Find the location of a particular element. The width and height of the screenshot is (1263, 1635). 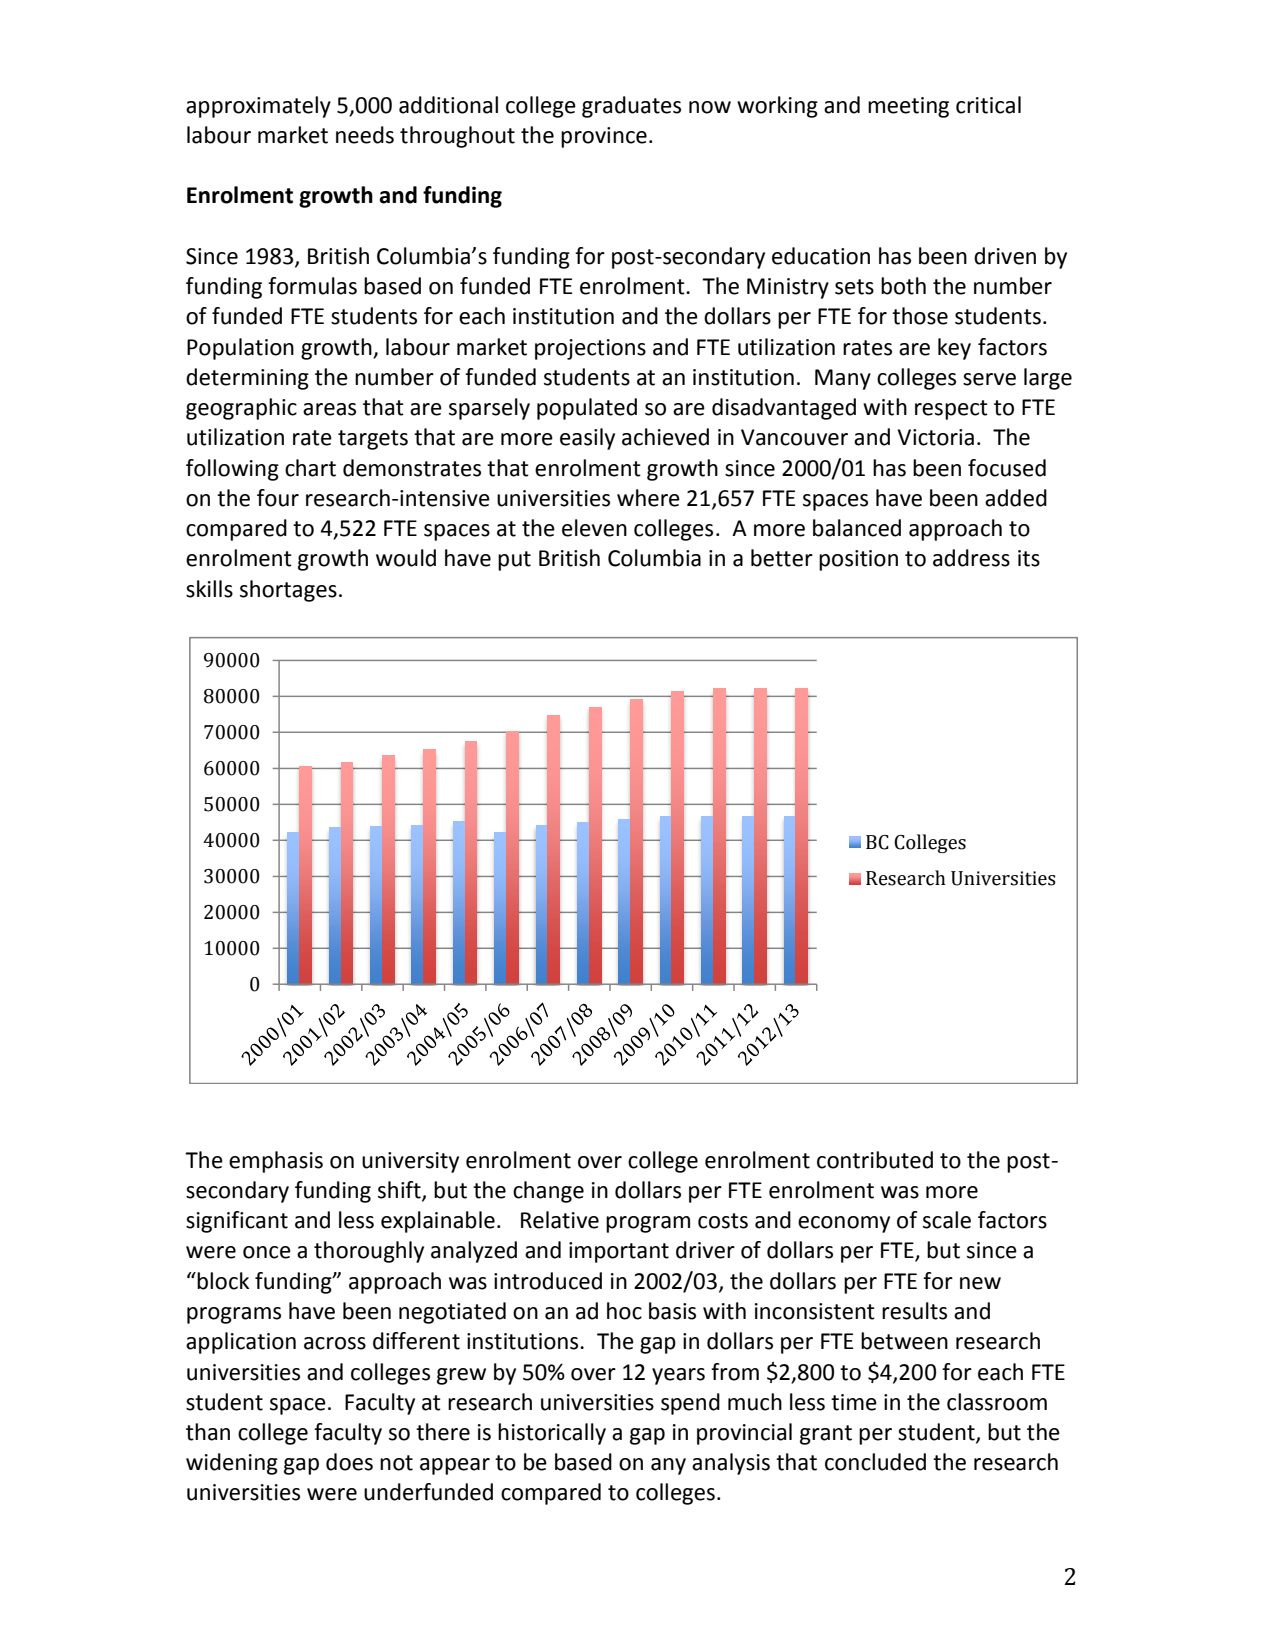

chart is located at coordinates (310, 468).
